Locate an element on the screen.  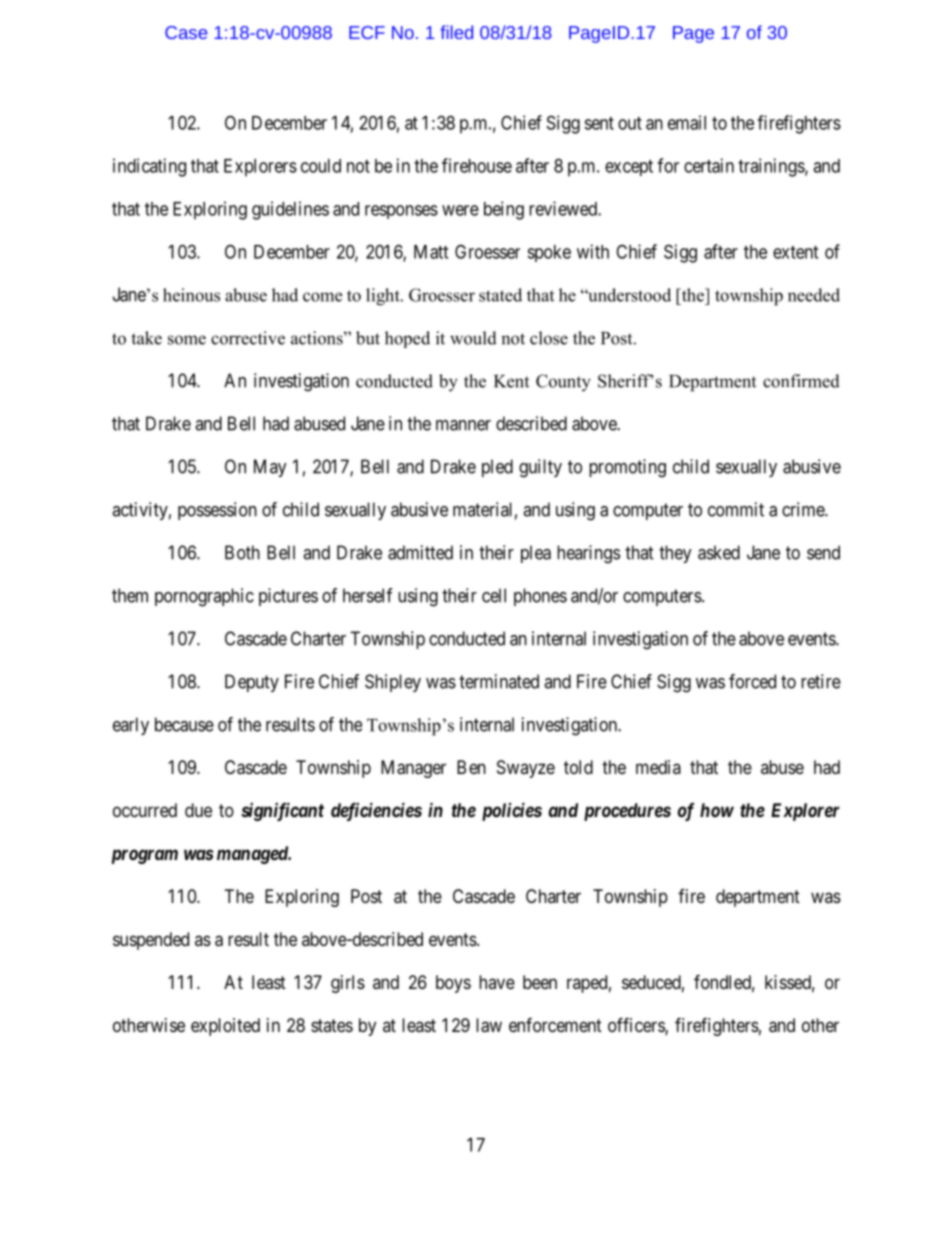
Kent is located at coordinates (511, 381).
